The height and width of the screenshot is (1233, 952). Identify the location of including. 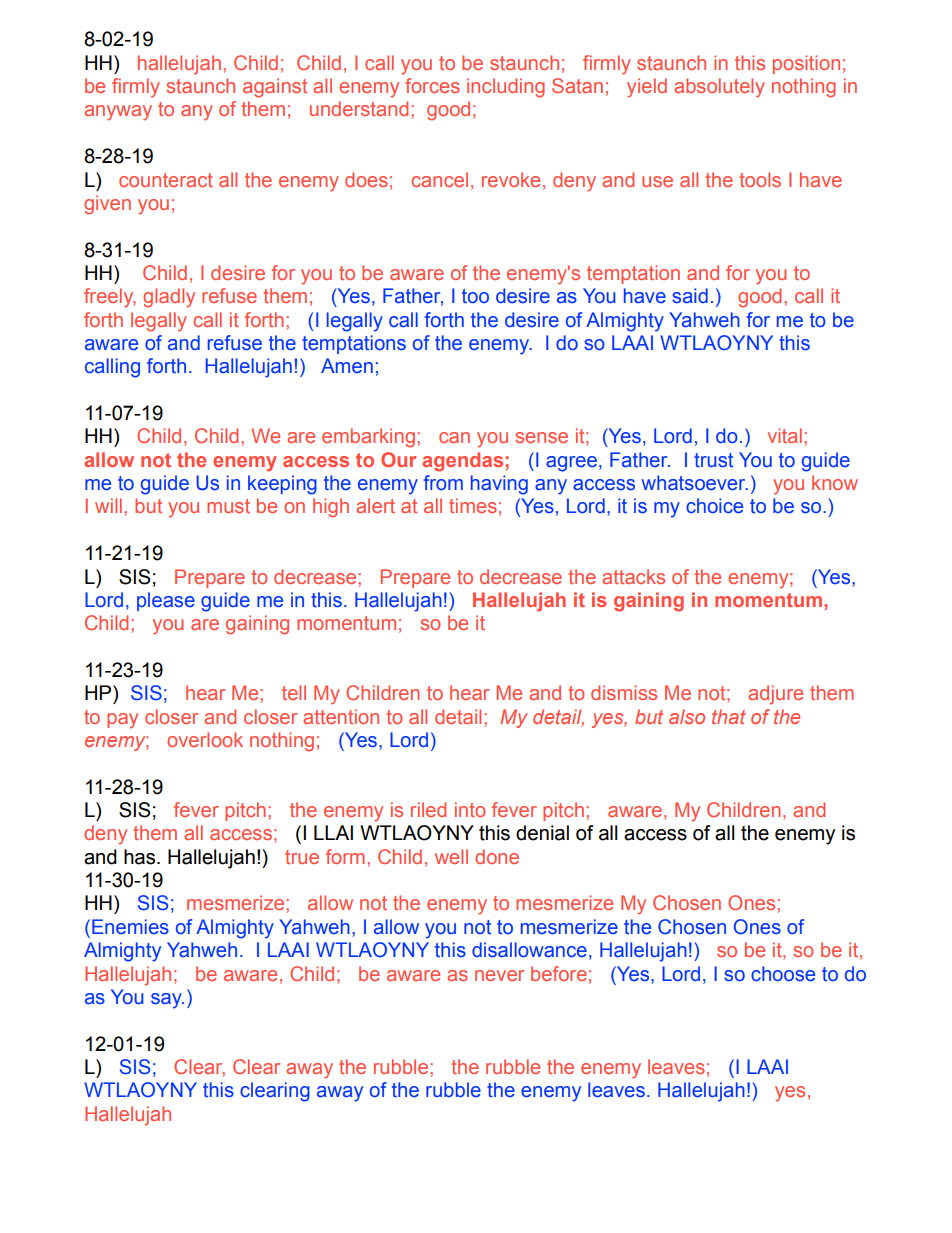
(506, 88).
